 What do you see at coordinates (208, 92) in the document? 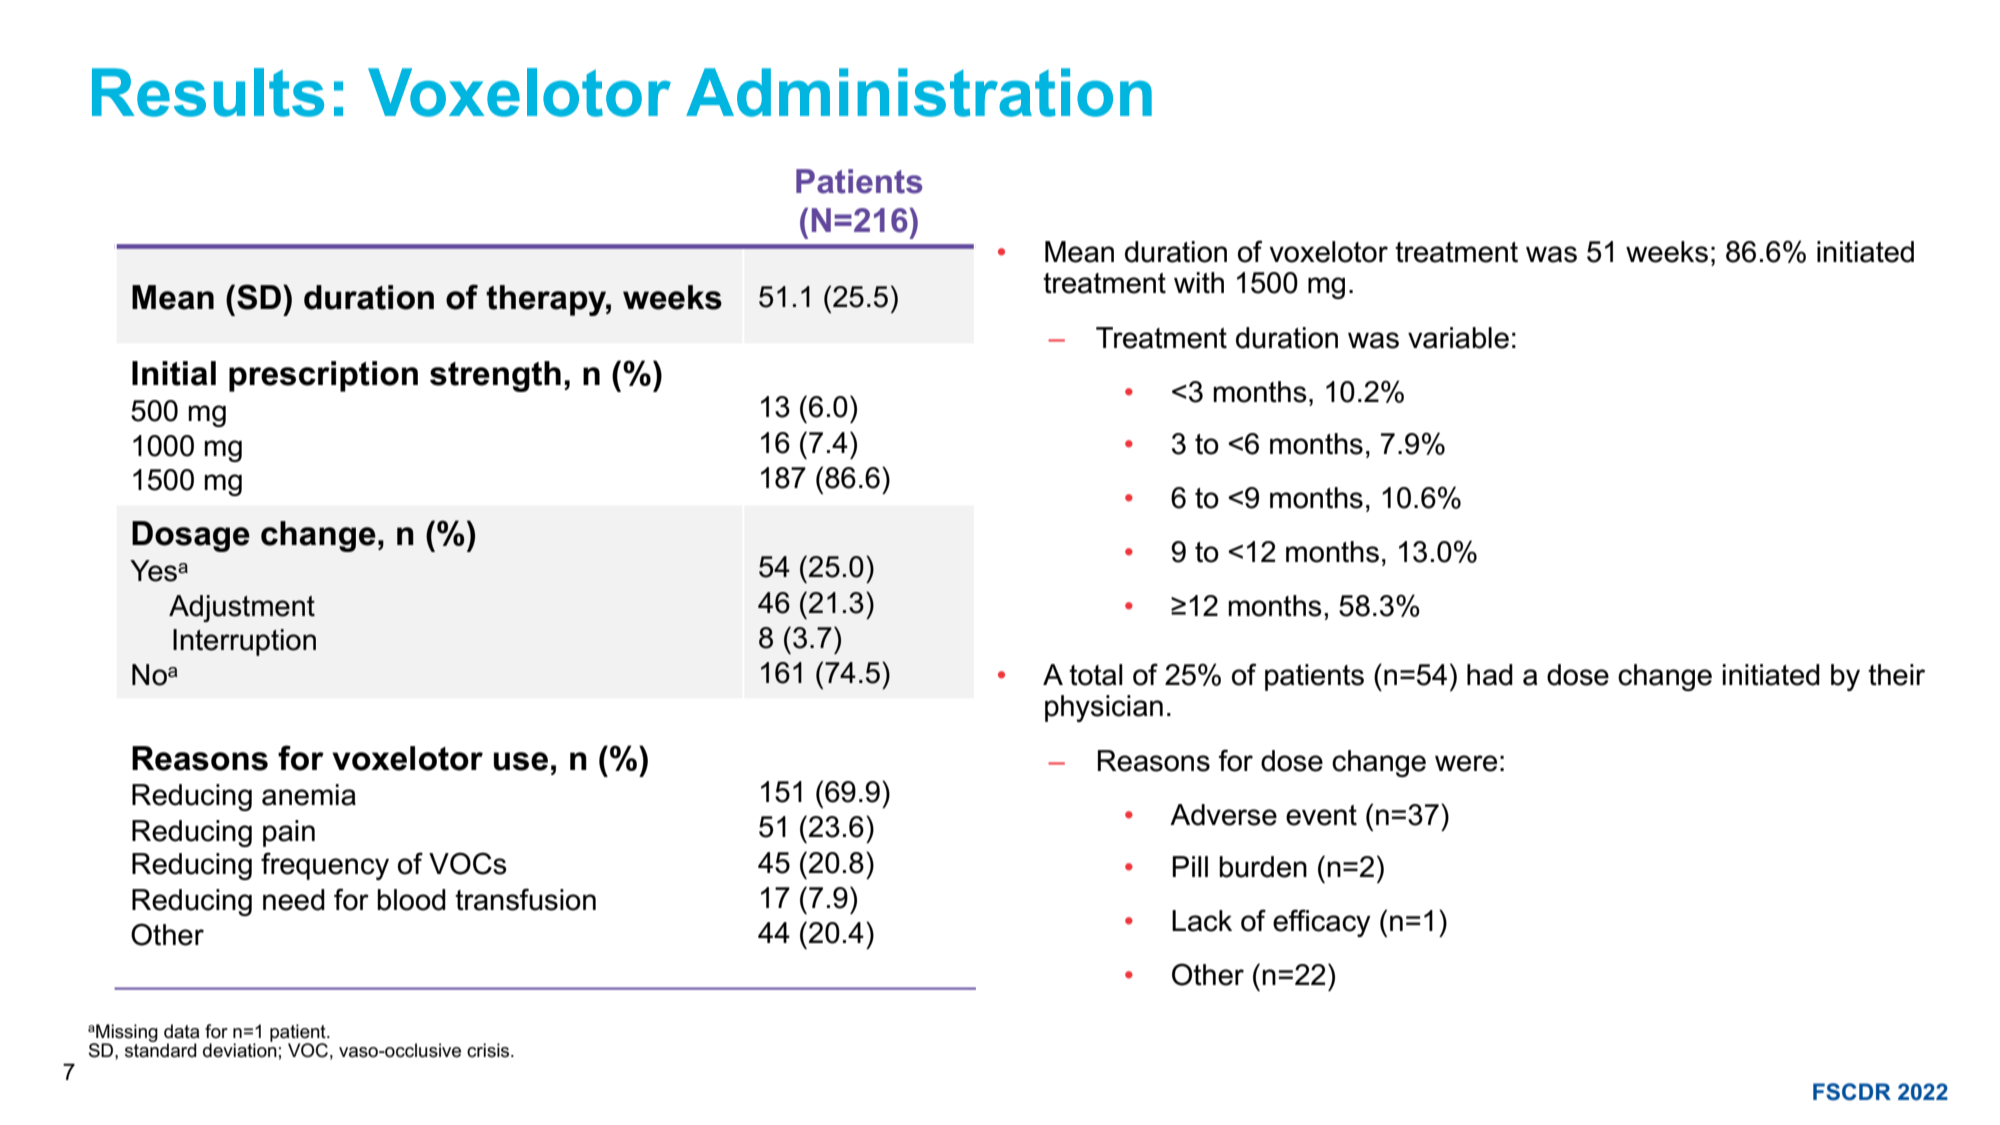
I see `Results` at bounding box center [208, 92].
